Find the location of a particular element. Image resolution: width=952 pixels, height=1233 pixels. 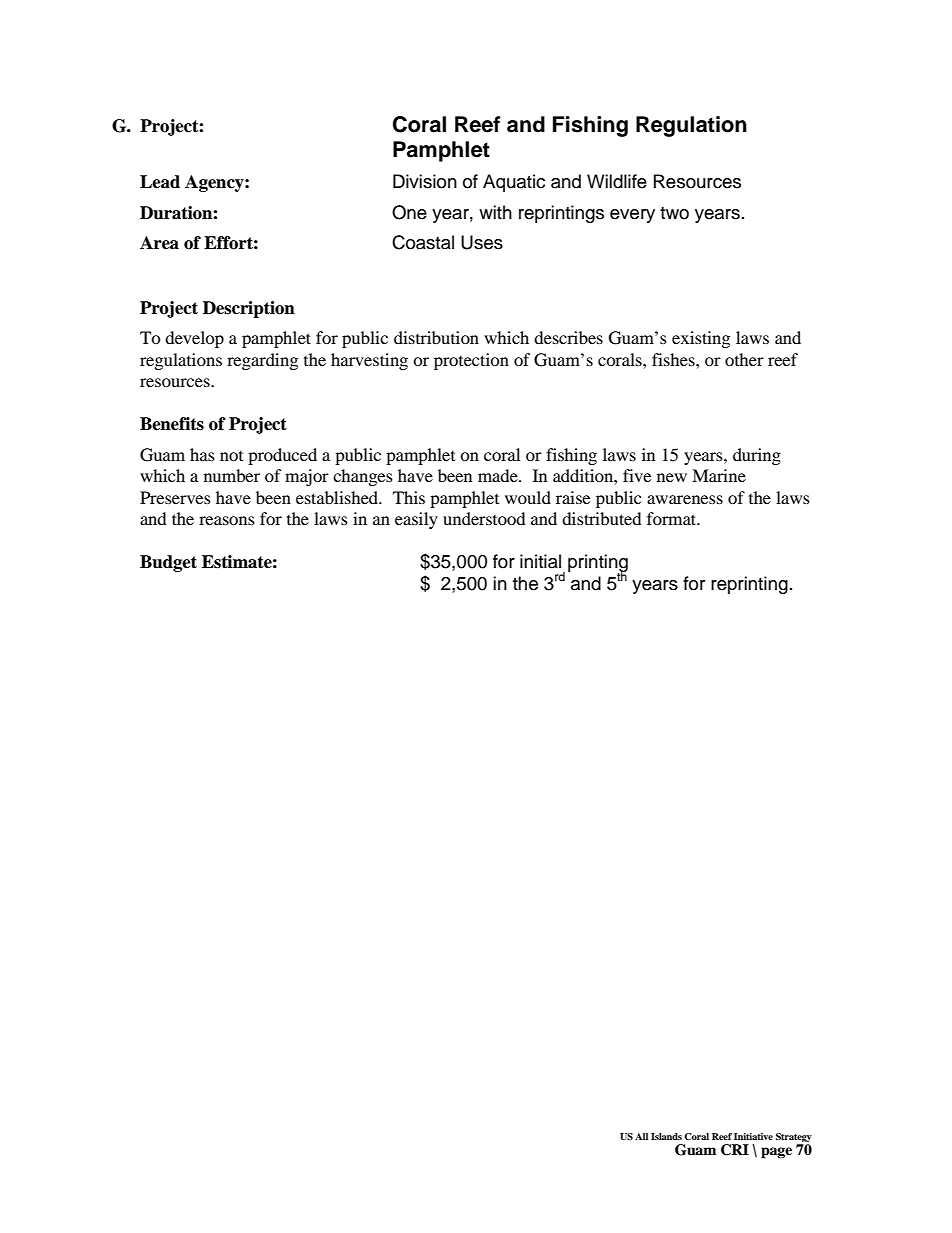

initial is located at coordinates (540, 561).
